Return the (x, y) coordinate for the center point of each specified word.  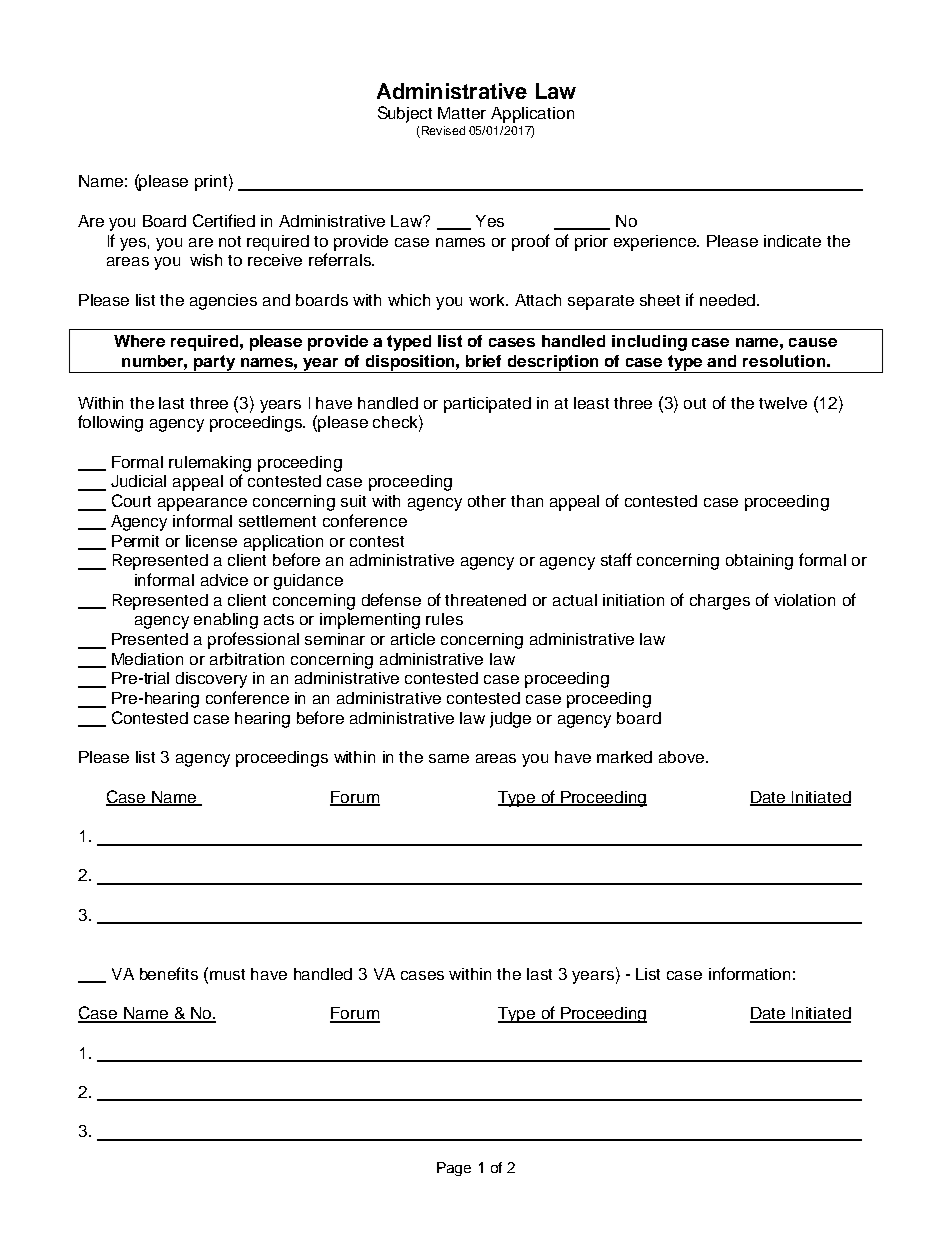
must (227, 974)
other (487, 501)
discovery (211, 680)
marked (624, 757)
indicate (792, 241)
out (695, 403)
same (449, 758)
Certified (224, 220)
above (683, 757)
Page (454, 1169)
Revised (443, 130)
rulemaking (210, 464)
